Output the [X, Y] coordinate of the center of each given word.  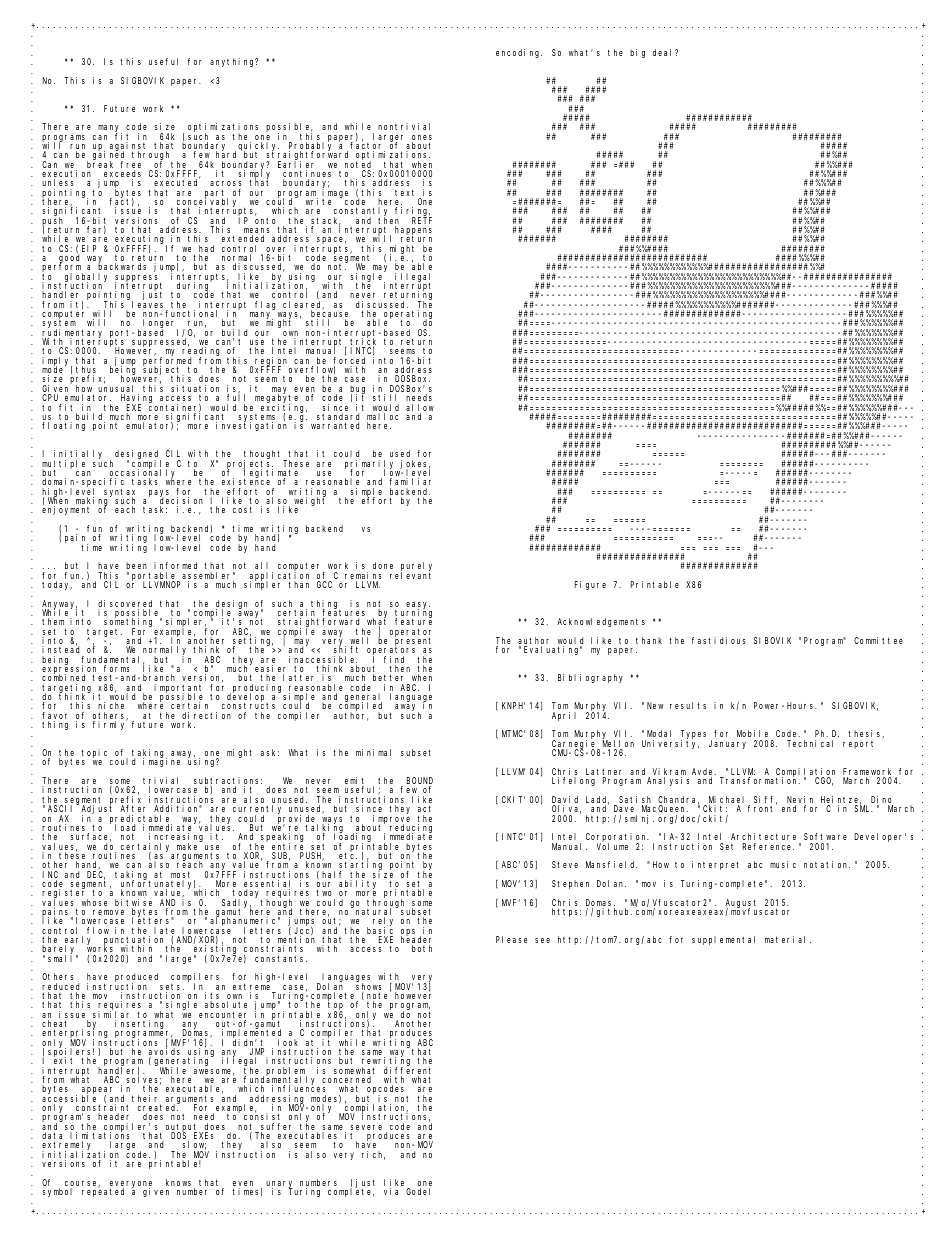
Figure [590, 585]
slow [194, 1146]
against [127, 147]
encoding [519, 53]
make [187, 846]
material [788, 939]
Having [136, 400]
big [637, 53]
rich [373, 1155]
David [565, 801]
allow [420, 409]
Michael [727, 801]
